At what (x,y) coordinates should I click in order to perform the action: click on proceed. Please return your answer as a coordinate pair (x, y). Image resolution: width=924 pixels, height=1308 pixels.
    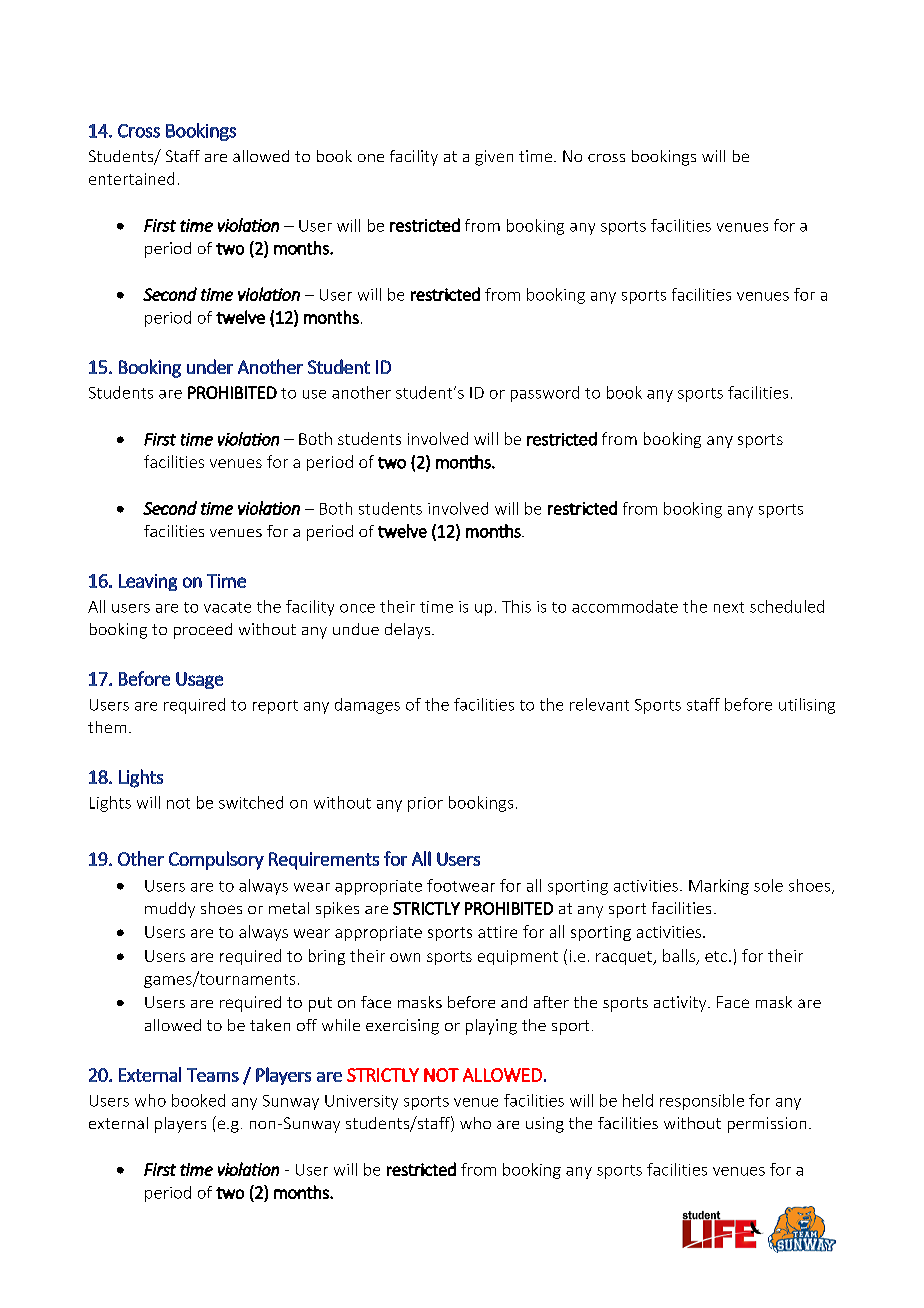
    Looking at the image, I should click on (203, 631).
